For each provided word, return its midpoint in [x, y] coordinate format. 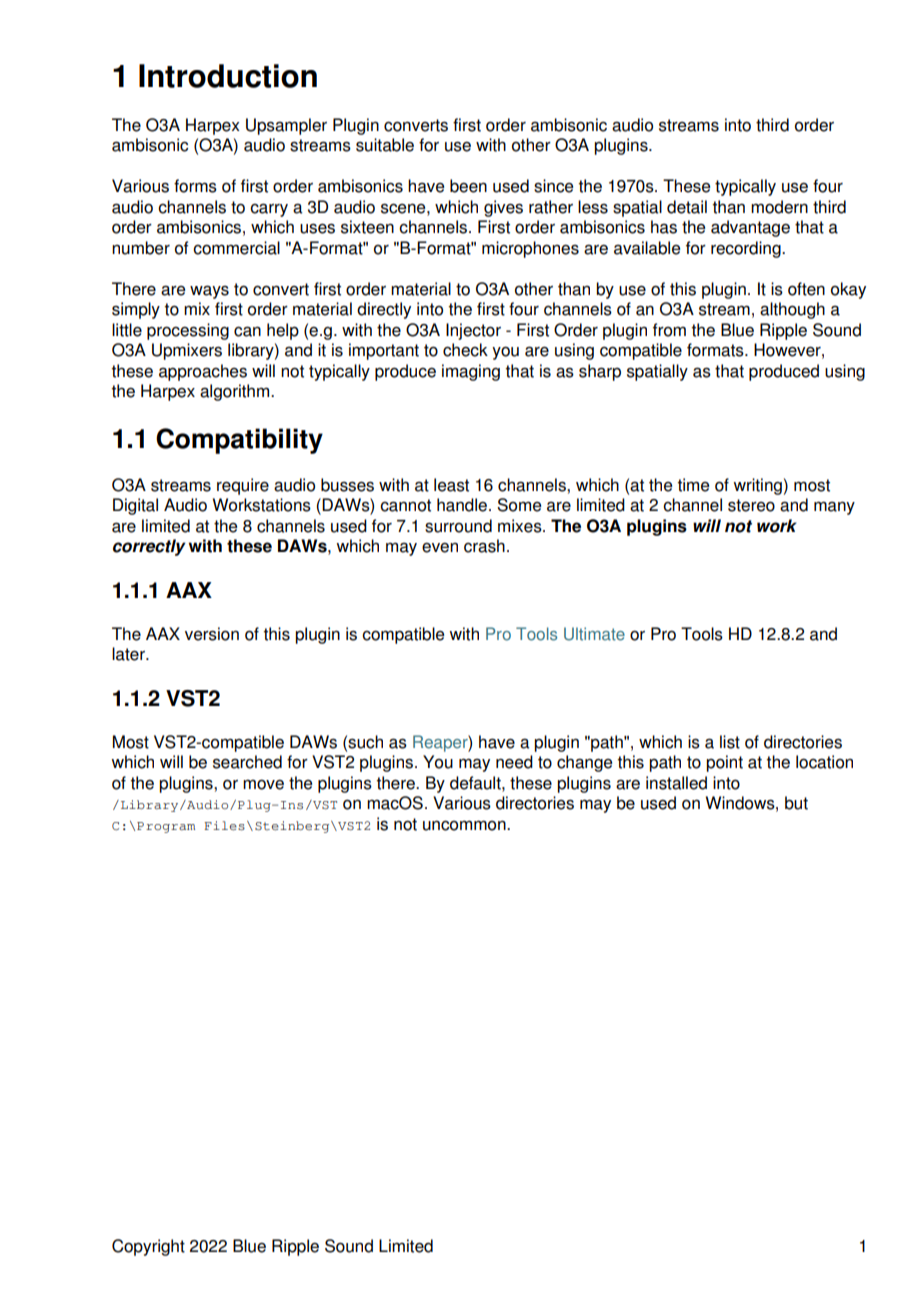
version [212, 634]
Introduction [228, 76]
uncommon [465, 825]
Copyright [148, 1247]
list [730, 742]
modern [779, 207]
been [468, 186]
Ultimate [594, 634]
